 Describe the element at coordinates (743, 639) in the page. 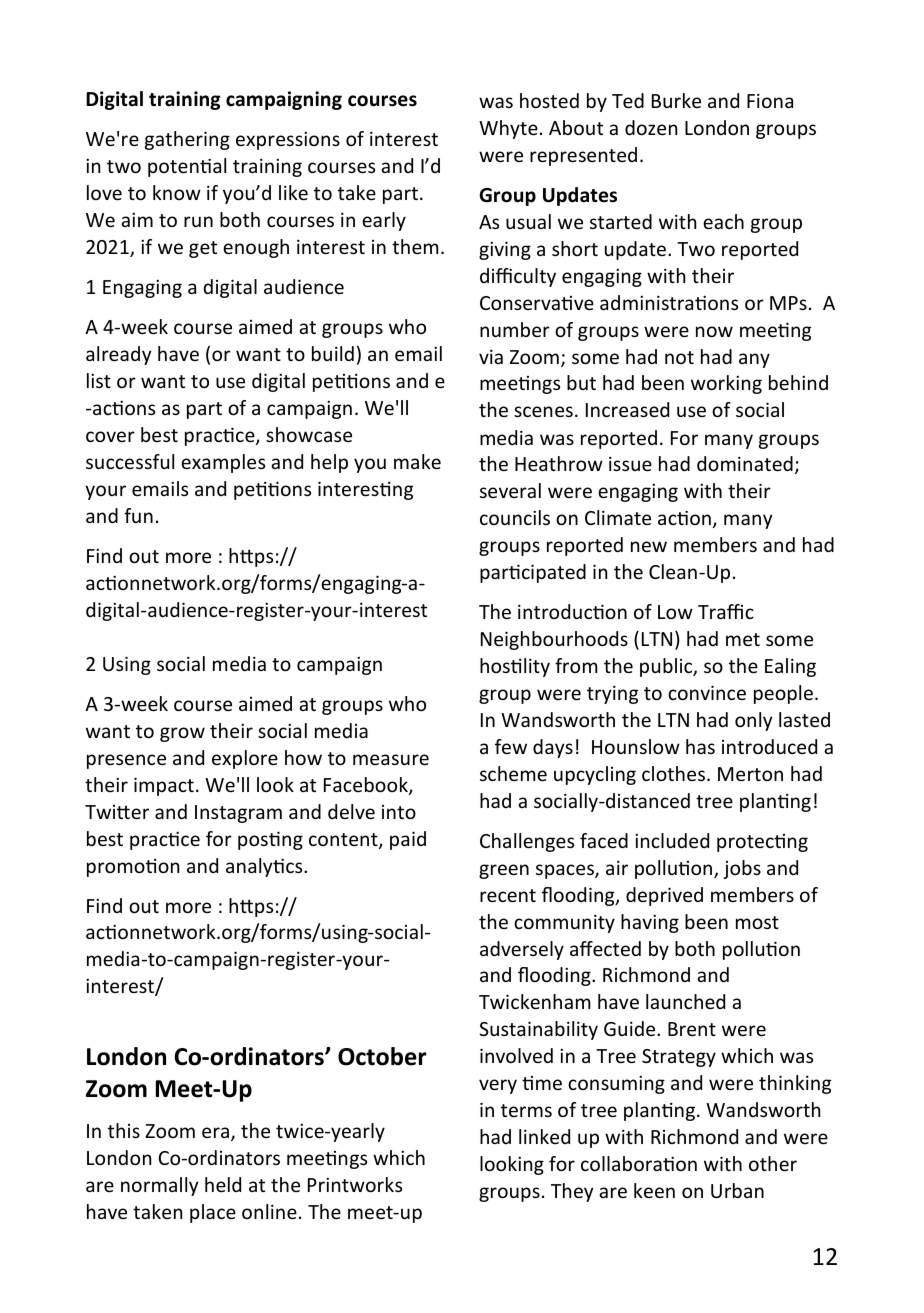

I see `met` at that location.
